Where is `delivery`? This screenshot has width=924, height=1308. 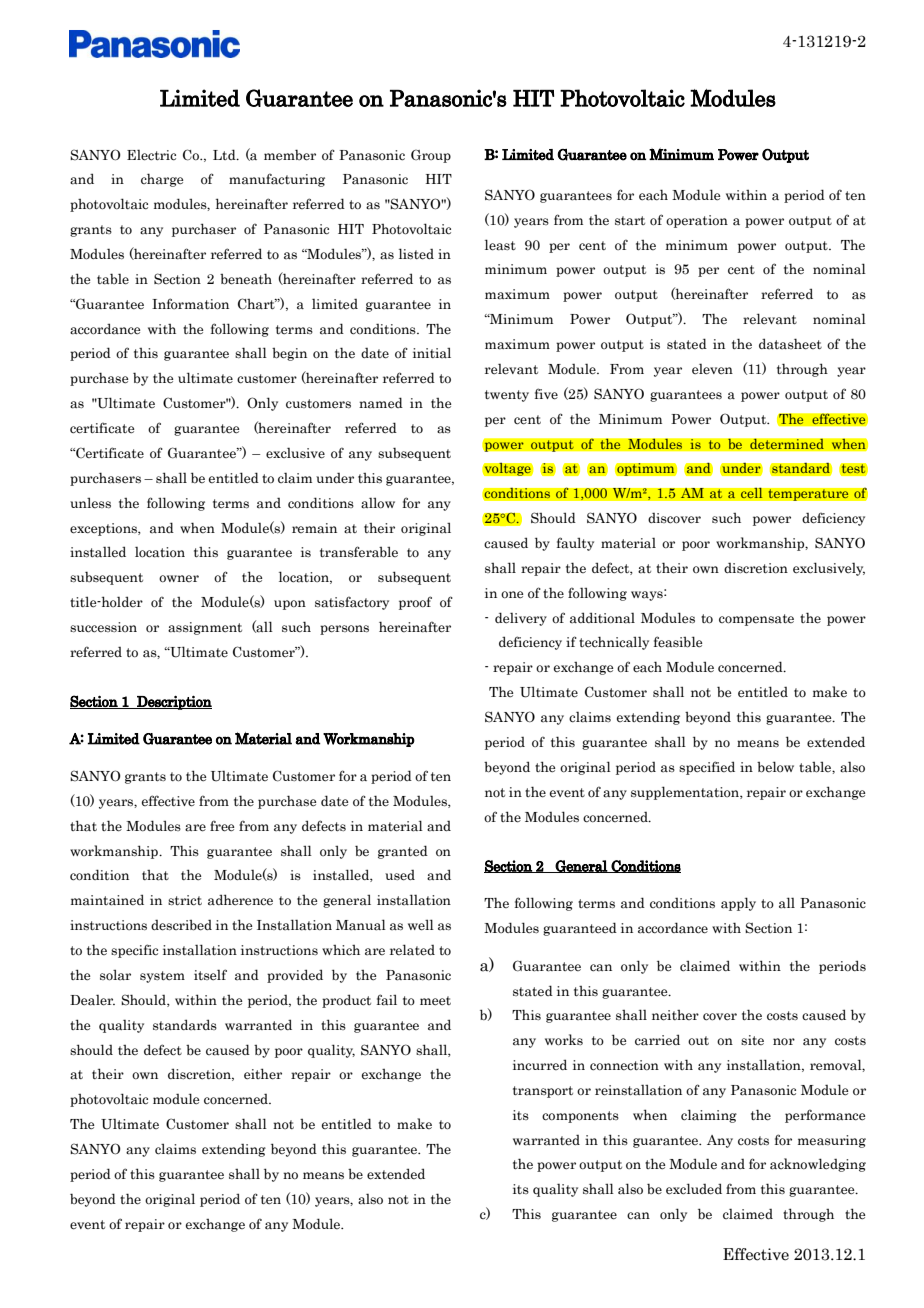
delivery is located at coordinates (521, 619).
